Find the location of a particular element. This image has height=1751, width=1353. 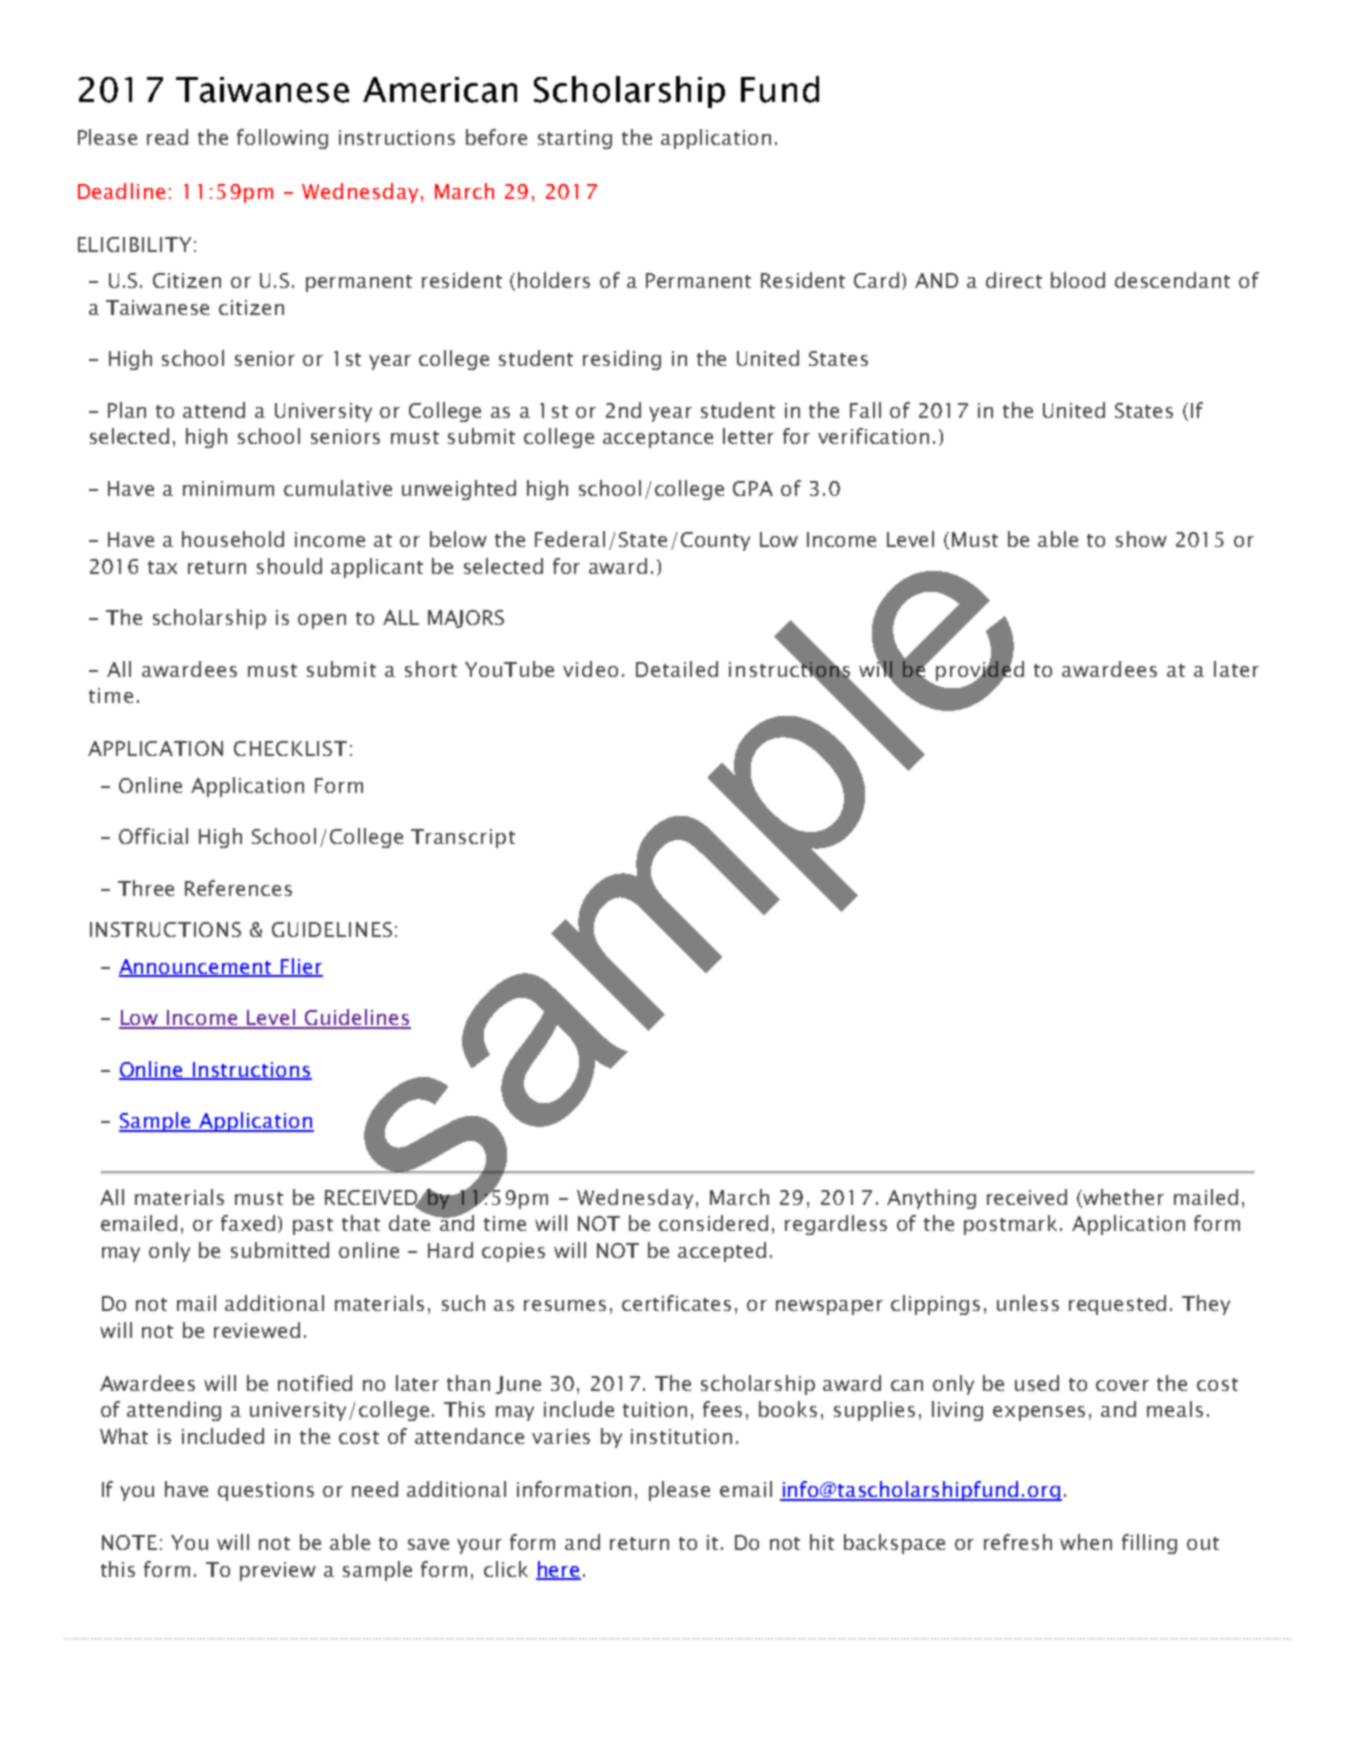

faxed is located at coordinates (248, 1223).
